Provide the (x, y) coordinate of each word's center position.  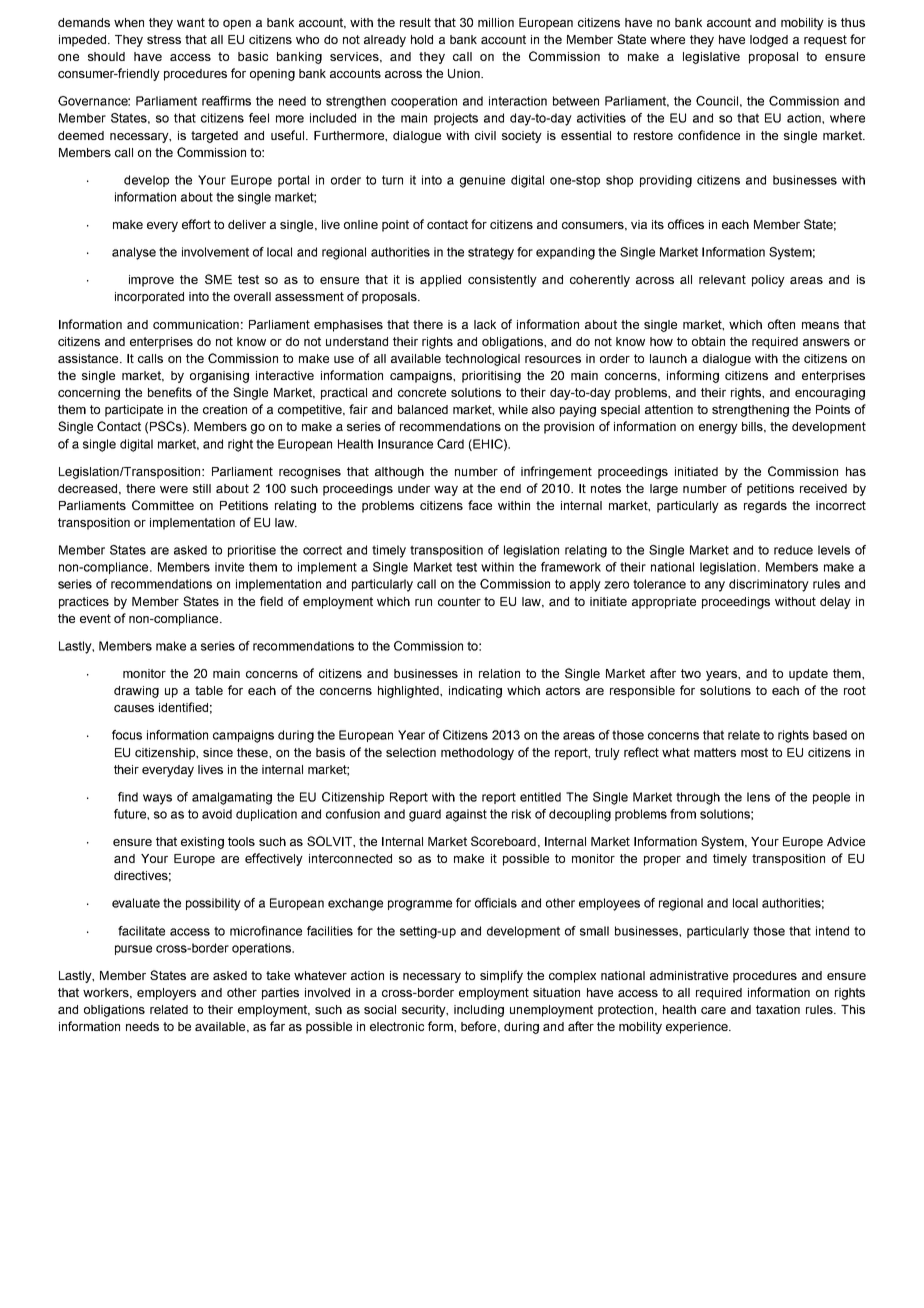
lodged (769, 41)
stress (164, 39)
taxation (778, 1009)
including (479, 1011)
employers (166, 994)
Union (465, 73)
